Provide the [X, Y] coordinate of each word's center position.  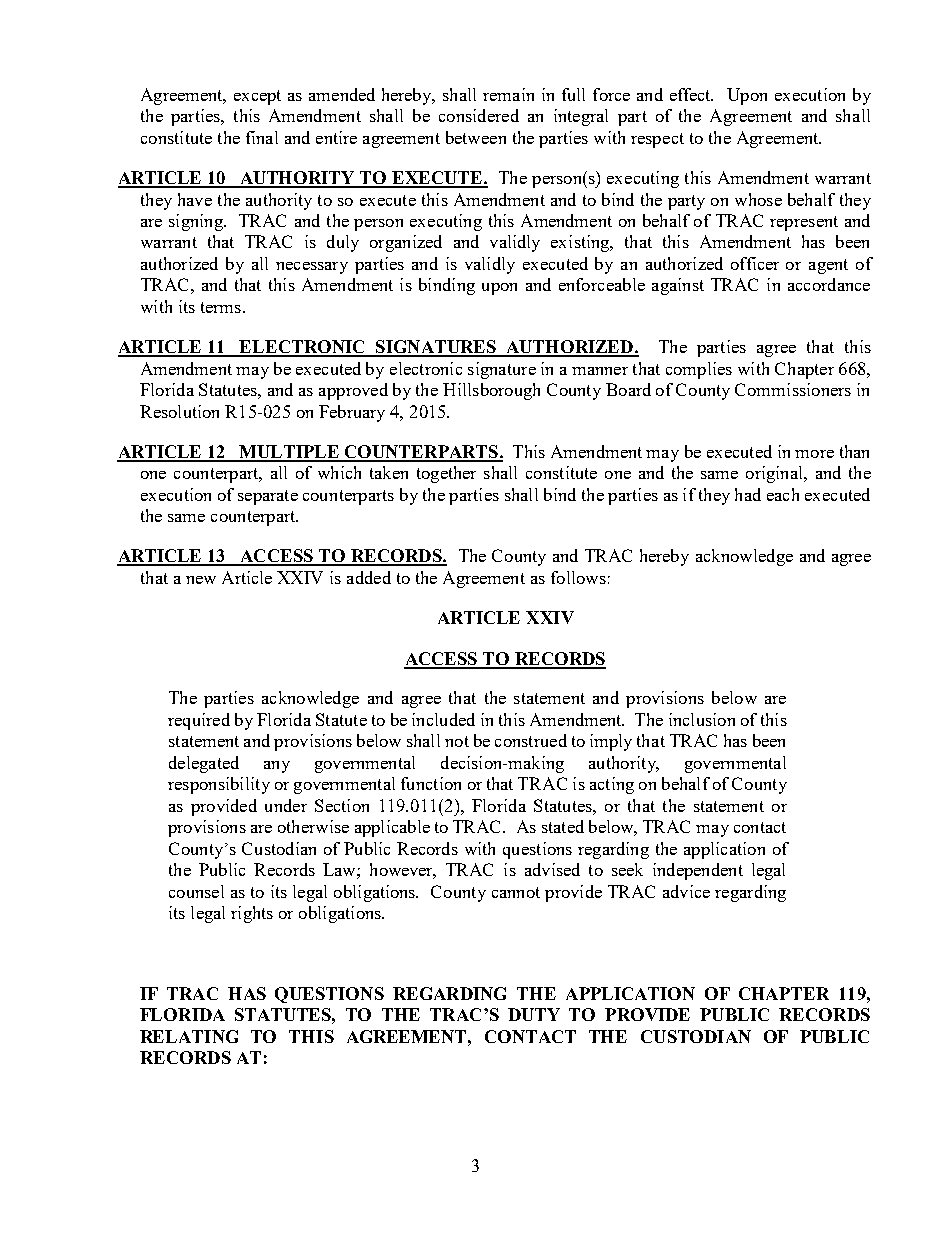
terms [222, 307]
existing [581, 243]
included [443, 719]
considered [479, 115]
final [262, 137]
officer [755, 263]
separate [268, 497]
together [446, 474]
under [286, 805]
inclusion [702, 719]
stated [563, 826]
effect [691, 94]
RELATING [189, 1036]
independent [698, 871]
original [775, 474]
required [199, 721]
